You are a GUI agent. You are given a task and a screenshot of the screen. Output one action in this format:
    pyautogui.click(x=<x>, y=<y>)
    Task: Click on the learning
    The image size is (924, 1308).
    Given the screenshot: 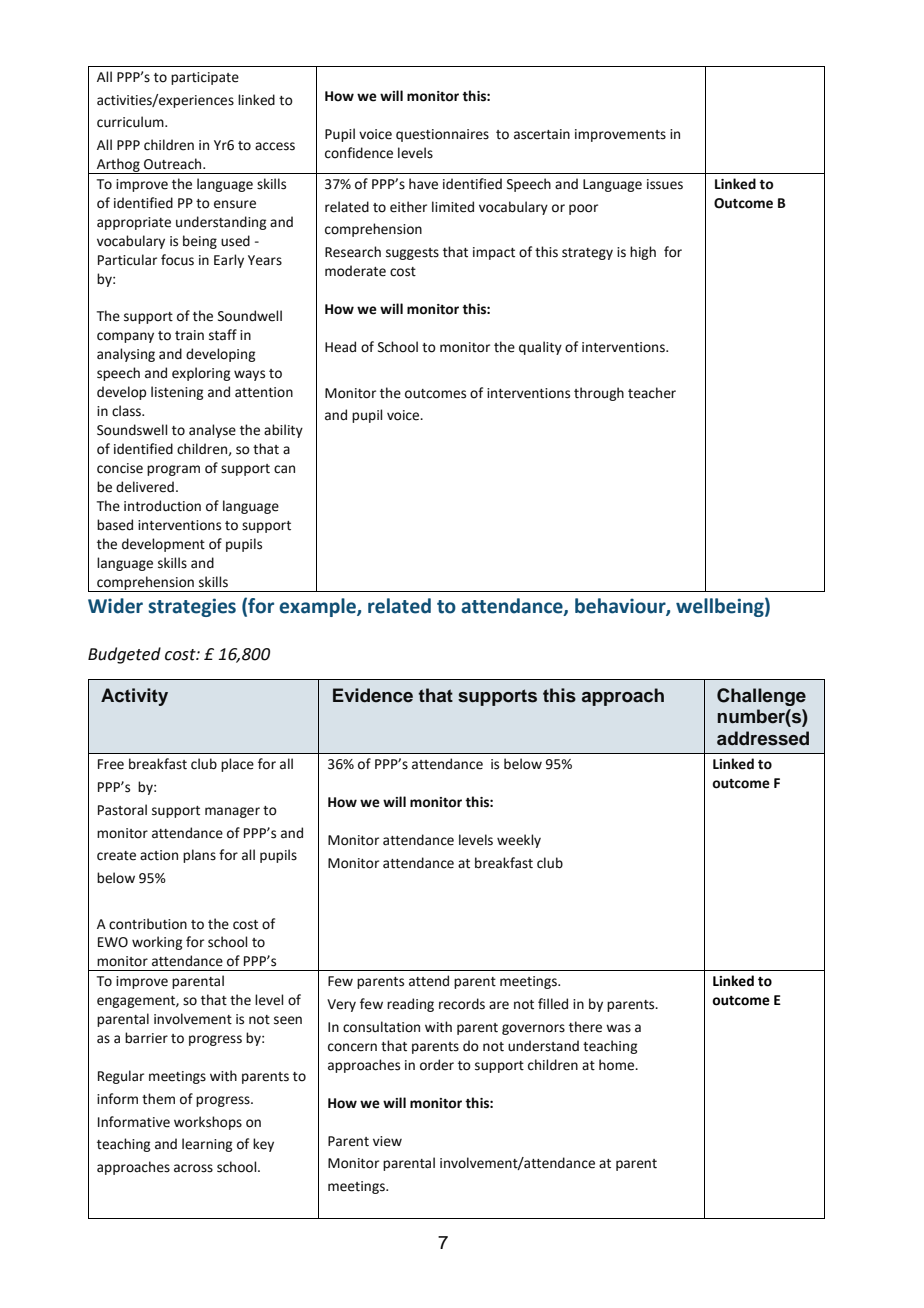 What is the action you would take?
    pyautogui.click(x=207, y=1145)
